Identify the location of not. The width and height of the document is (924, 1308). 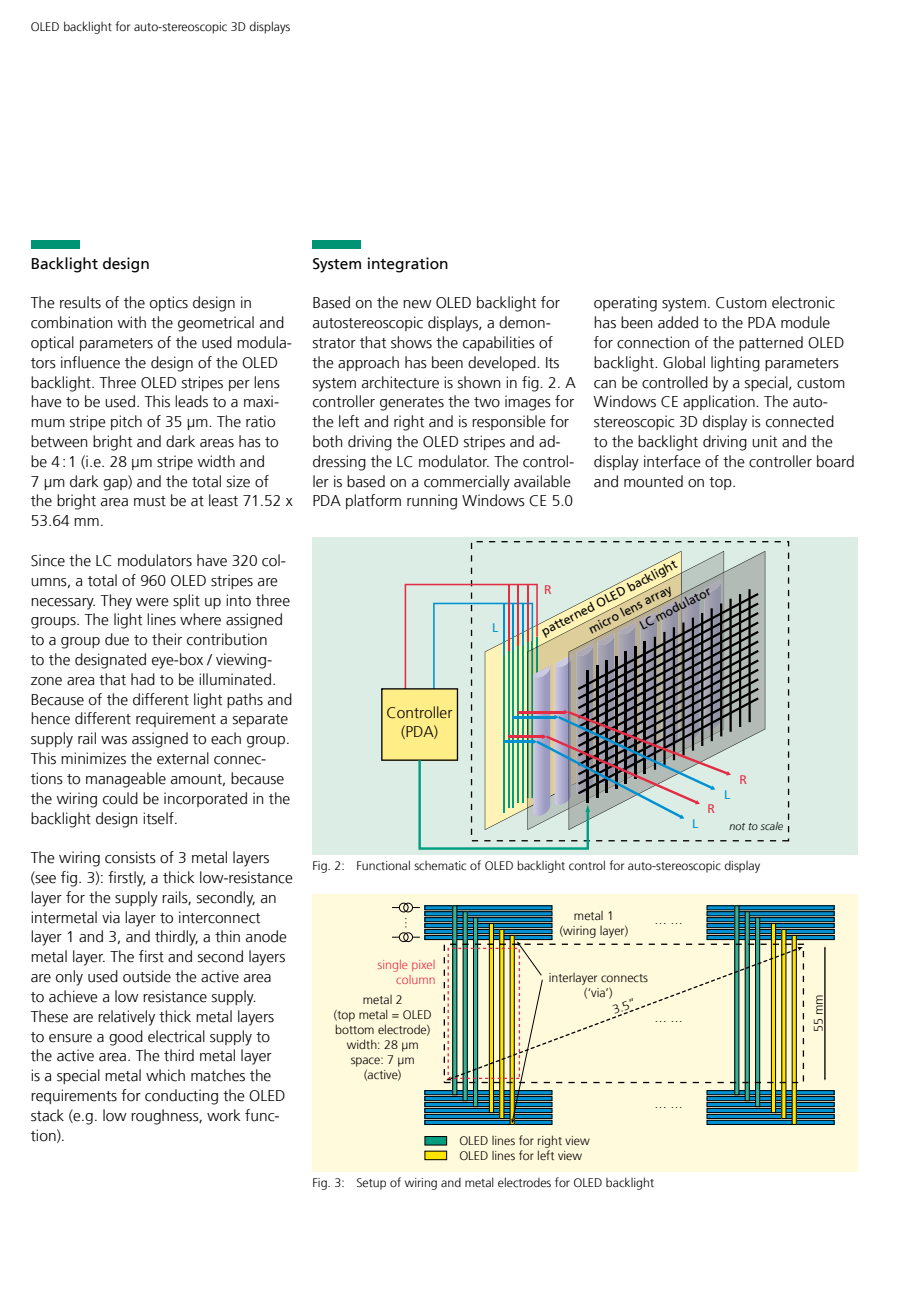
(737, 826).
